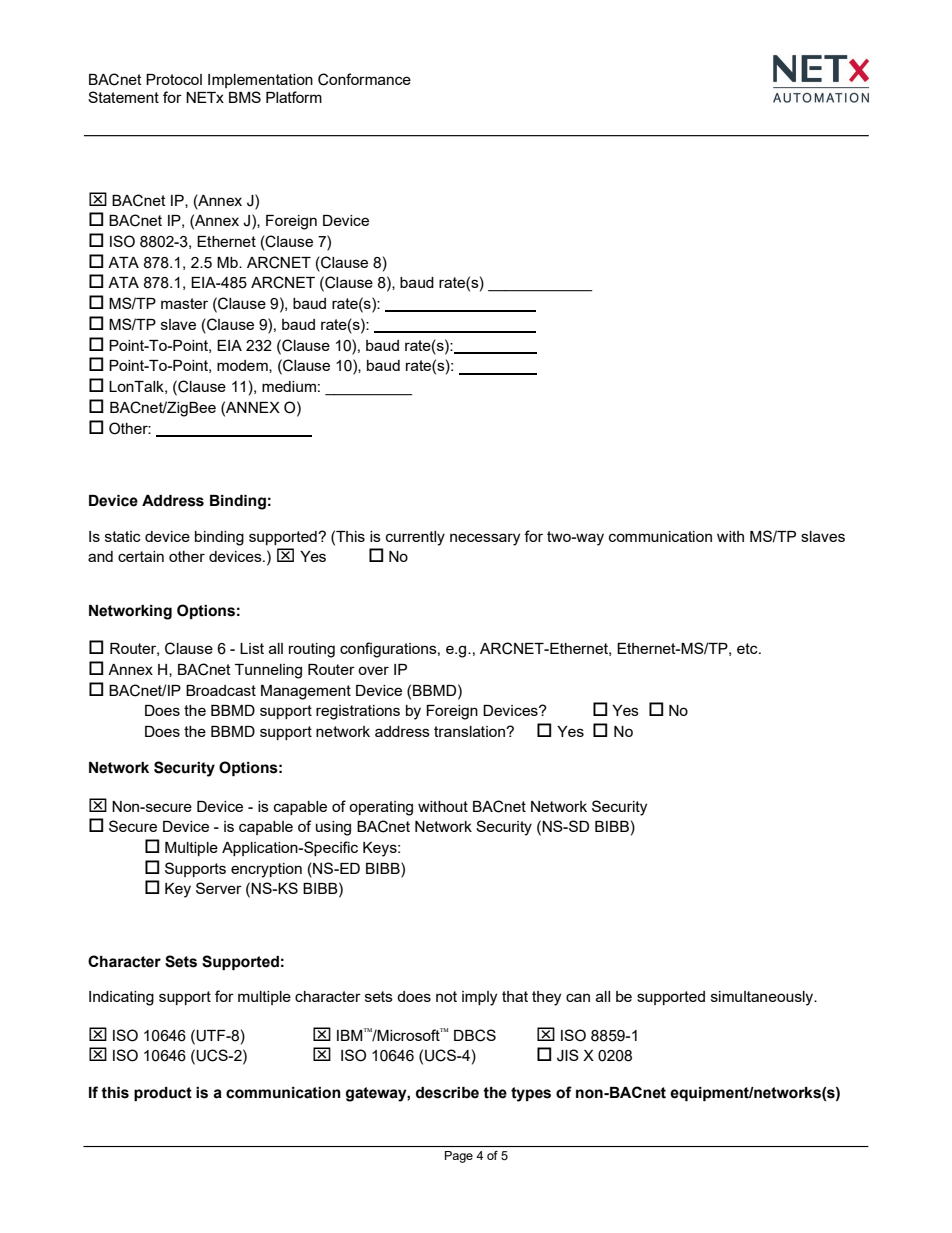  What do you see at coordinates (243, 366) in the screenshot?
I see `modem` at bounding box center [243, 366].
